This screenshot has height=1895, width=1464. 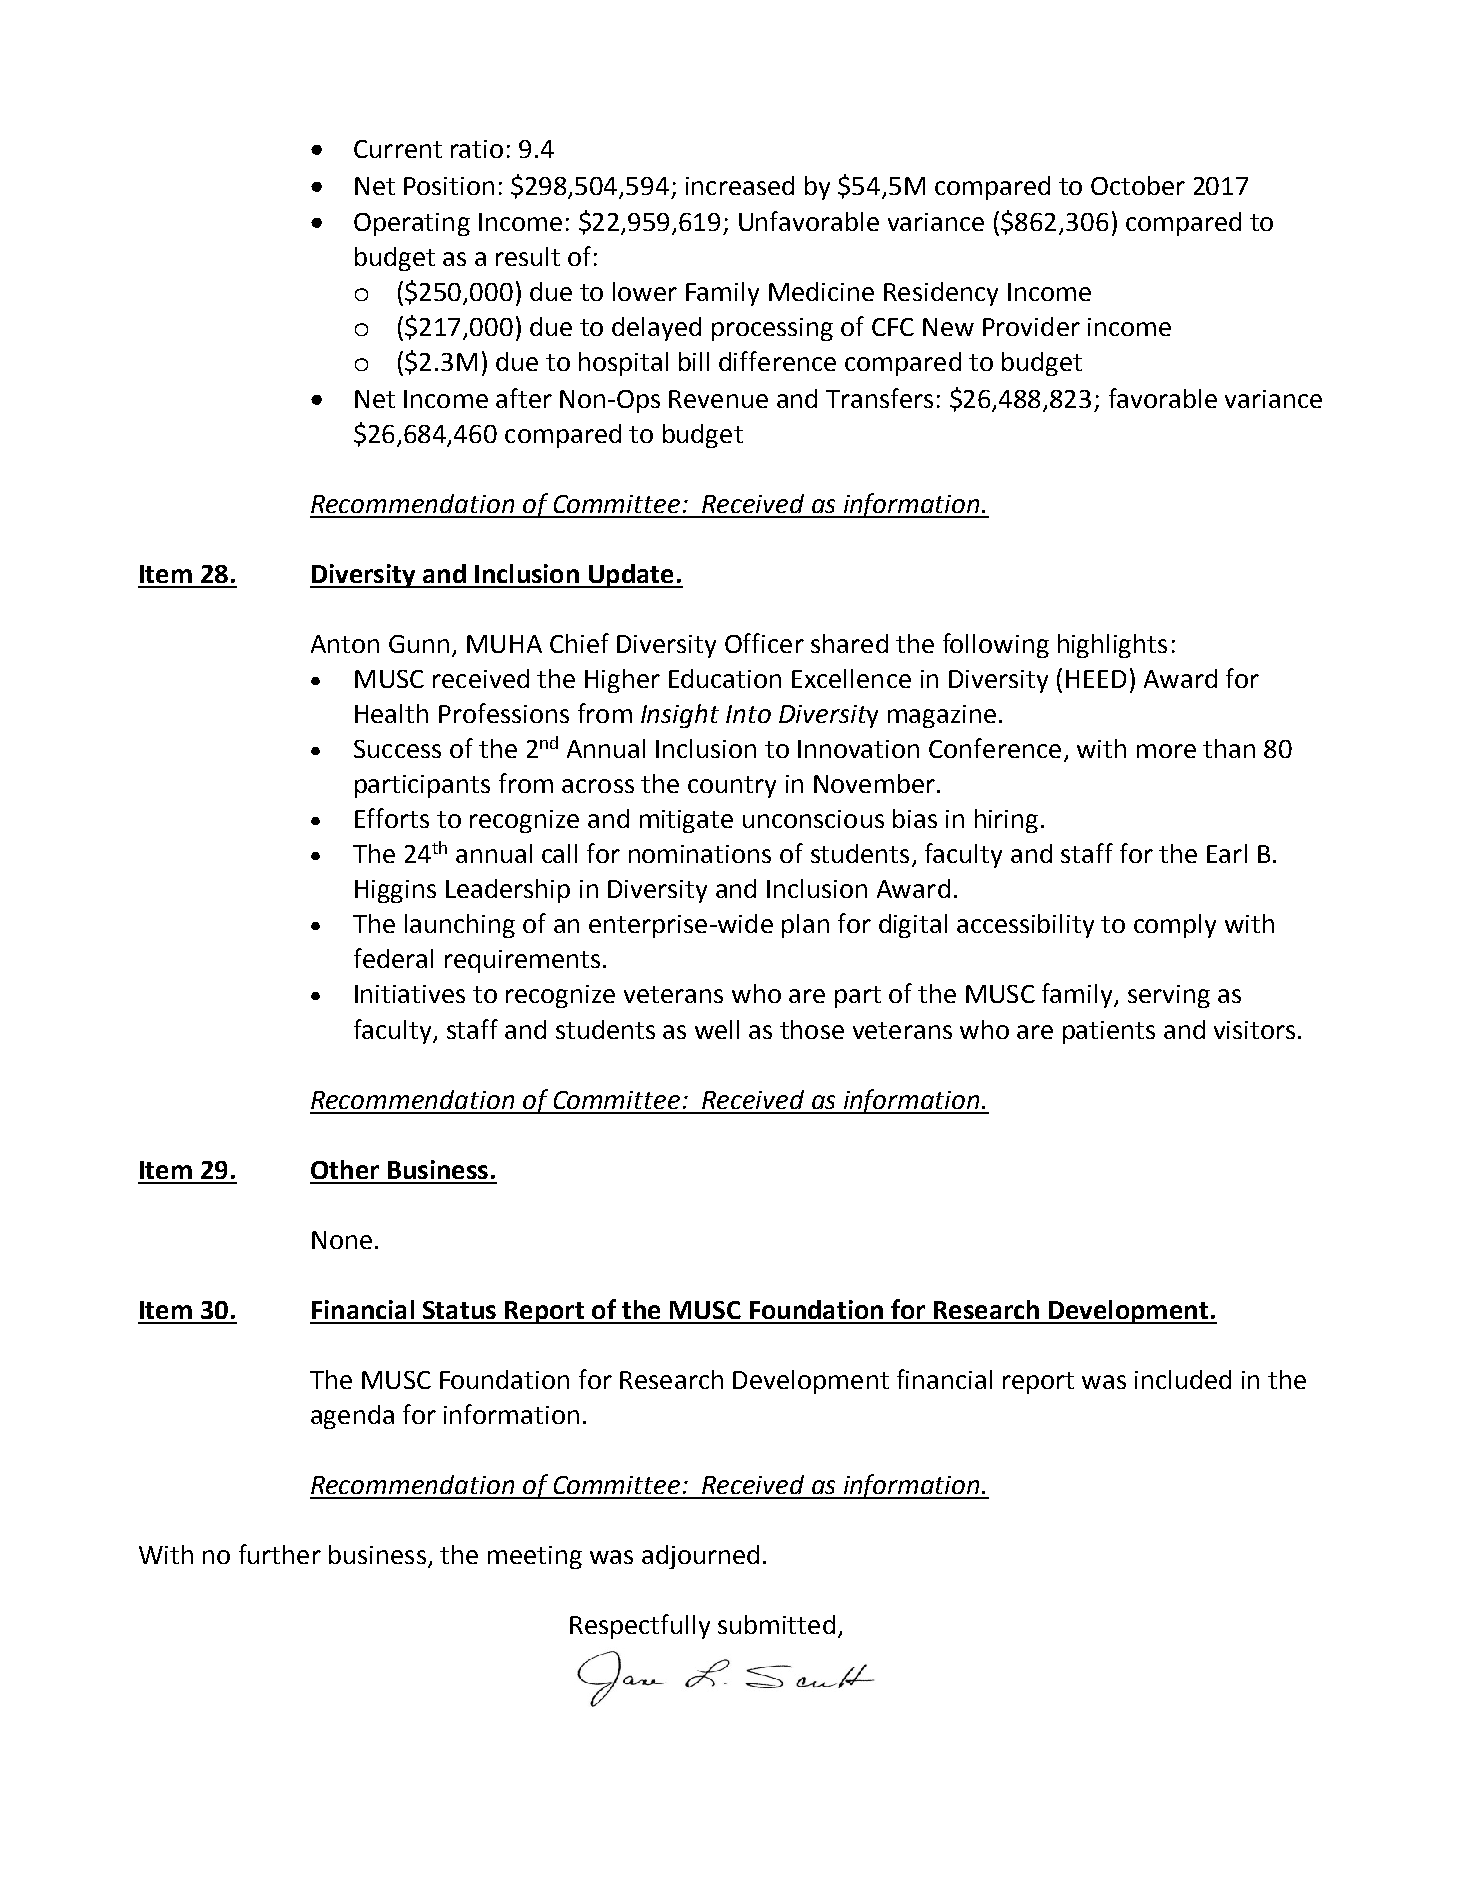 What do you see at coordinates (717, 1029) in the screenshot?
I see `well` at bounding box center [717, 1029].
